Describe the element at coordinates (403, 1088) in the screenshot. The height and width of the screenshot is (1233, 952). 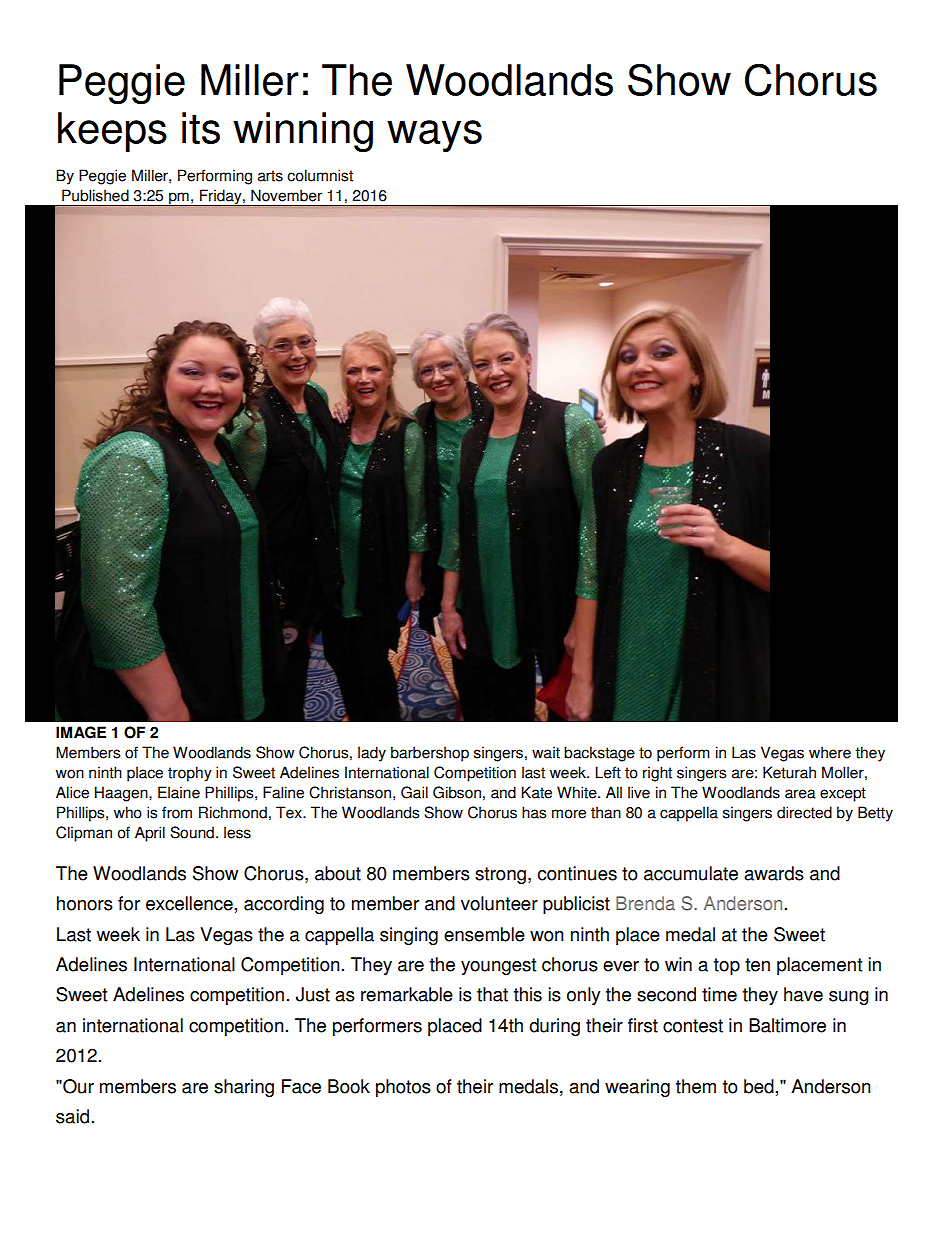
I see `photos` at that location.
